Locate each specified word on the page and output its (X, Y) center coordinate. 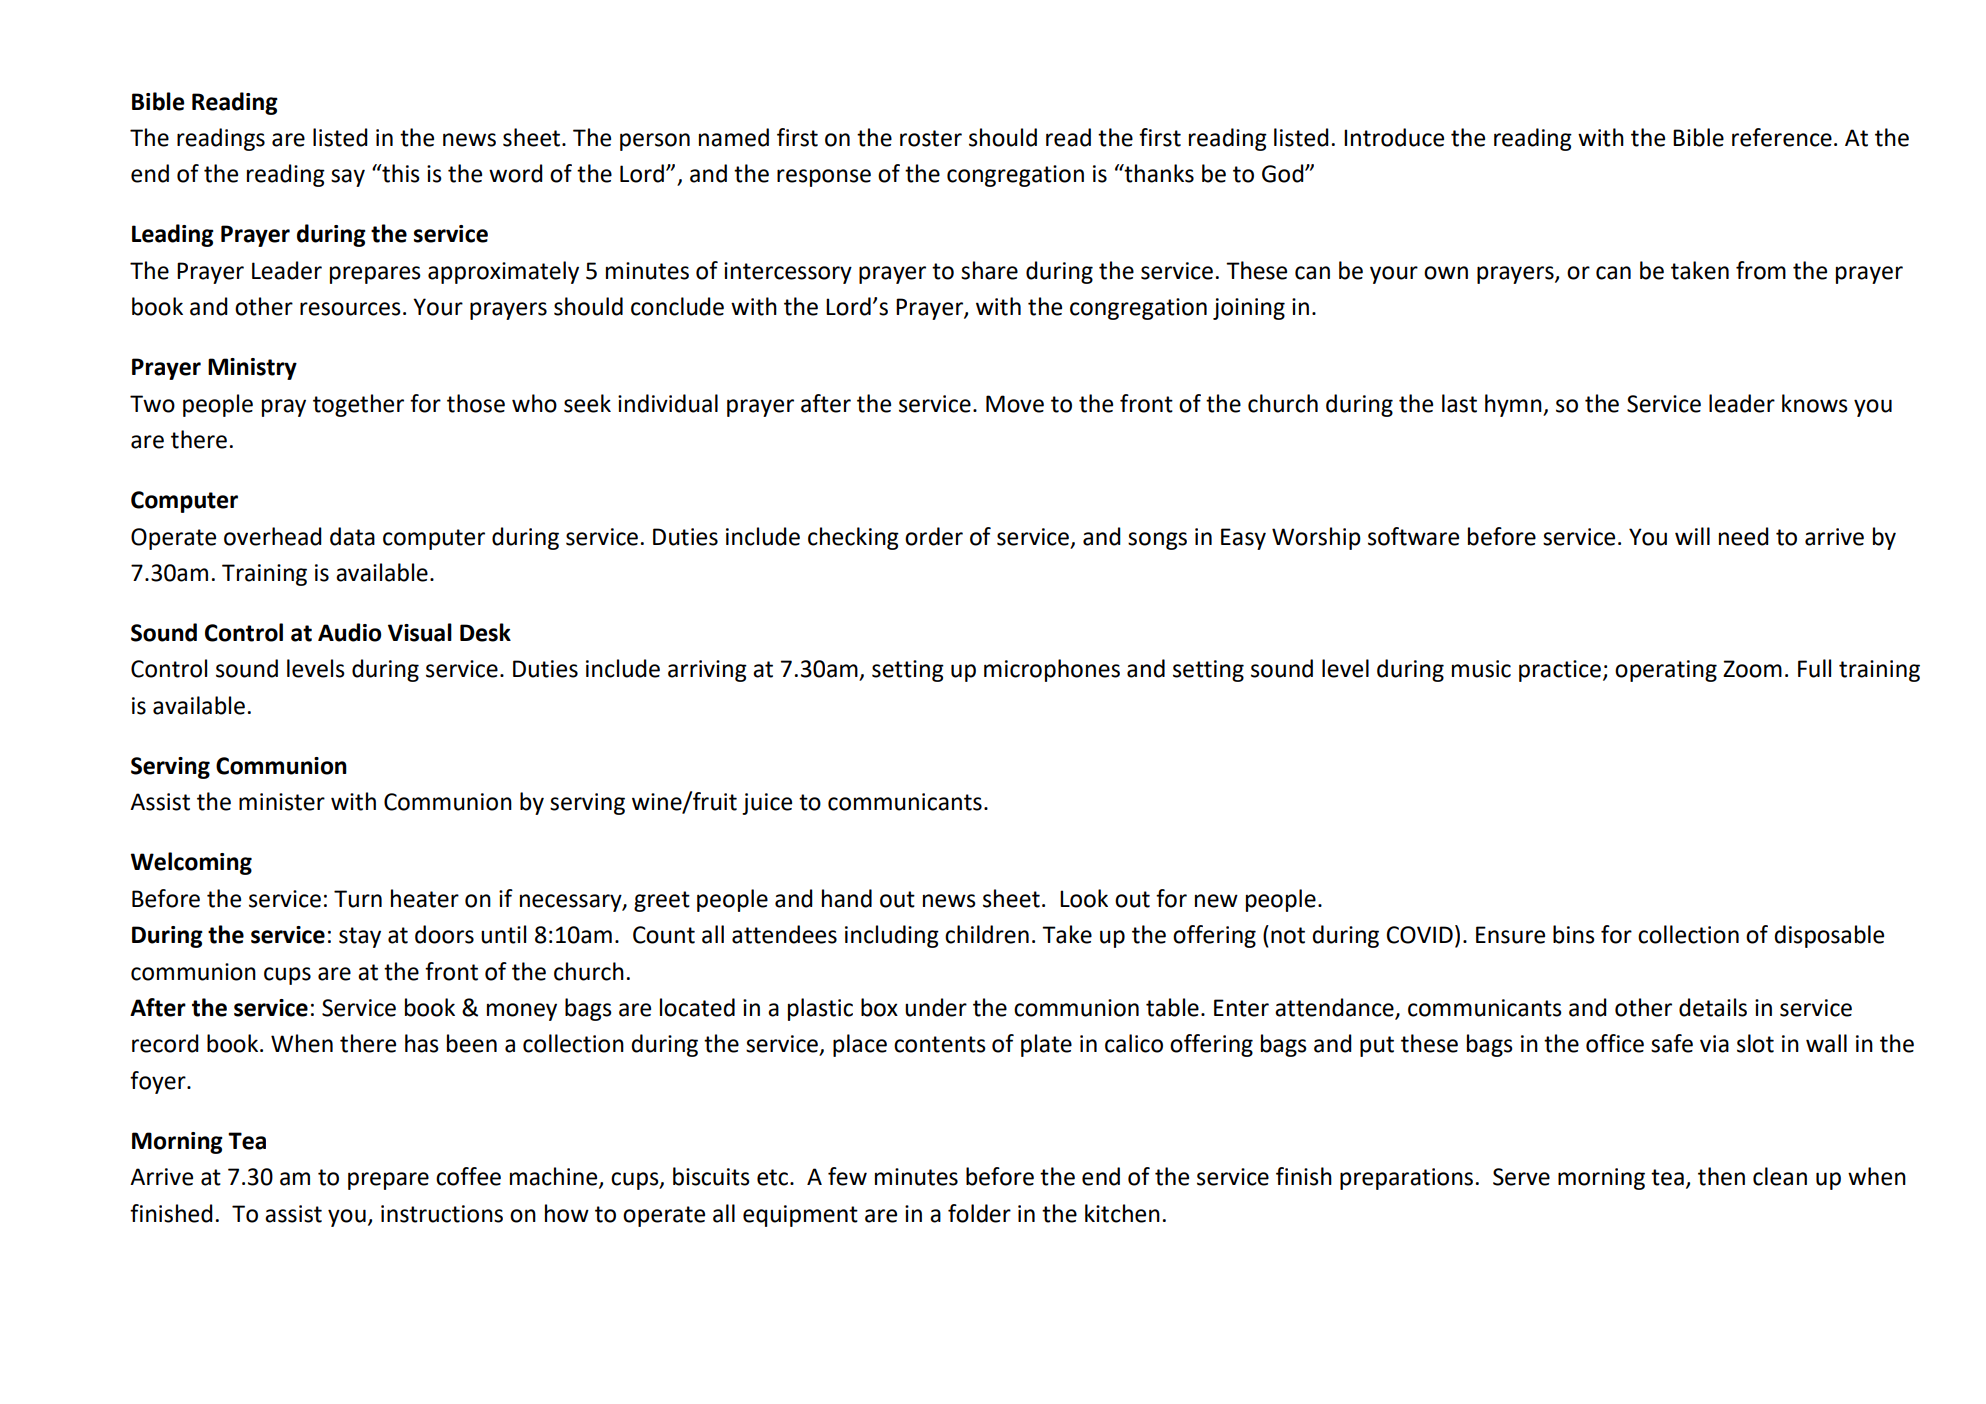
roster (931, 138)
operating (1666, 671)
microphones (1052, 670)
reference (1782, 137)
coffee (468, 1176)
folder (979, 1213)
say (348, 178)
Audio (349, 632)
